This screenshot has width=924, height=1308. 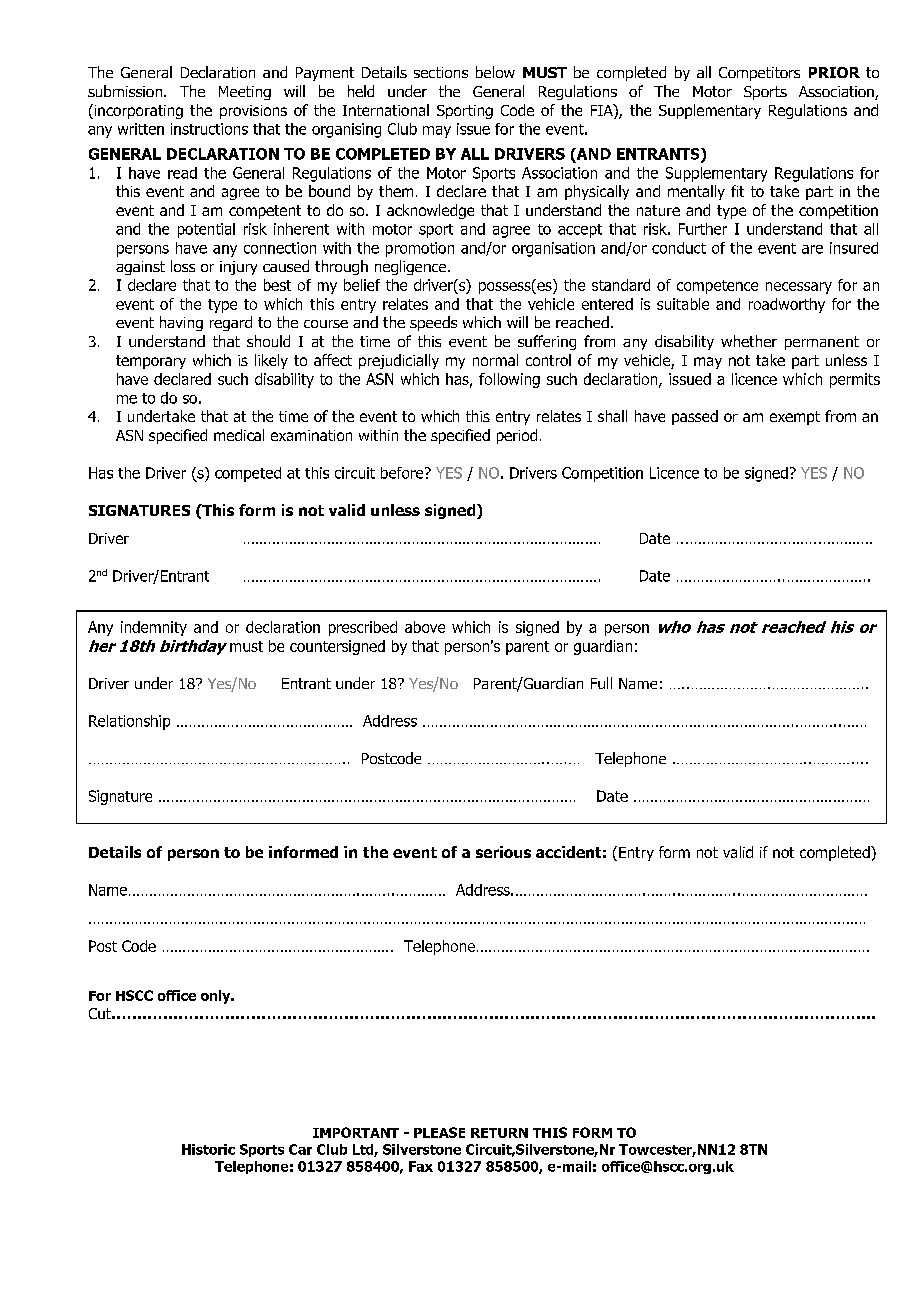 What do you see at coordinates (208, 1149) in the screenshot?
I see `Historic` at bounding box center [208, 1149].
